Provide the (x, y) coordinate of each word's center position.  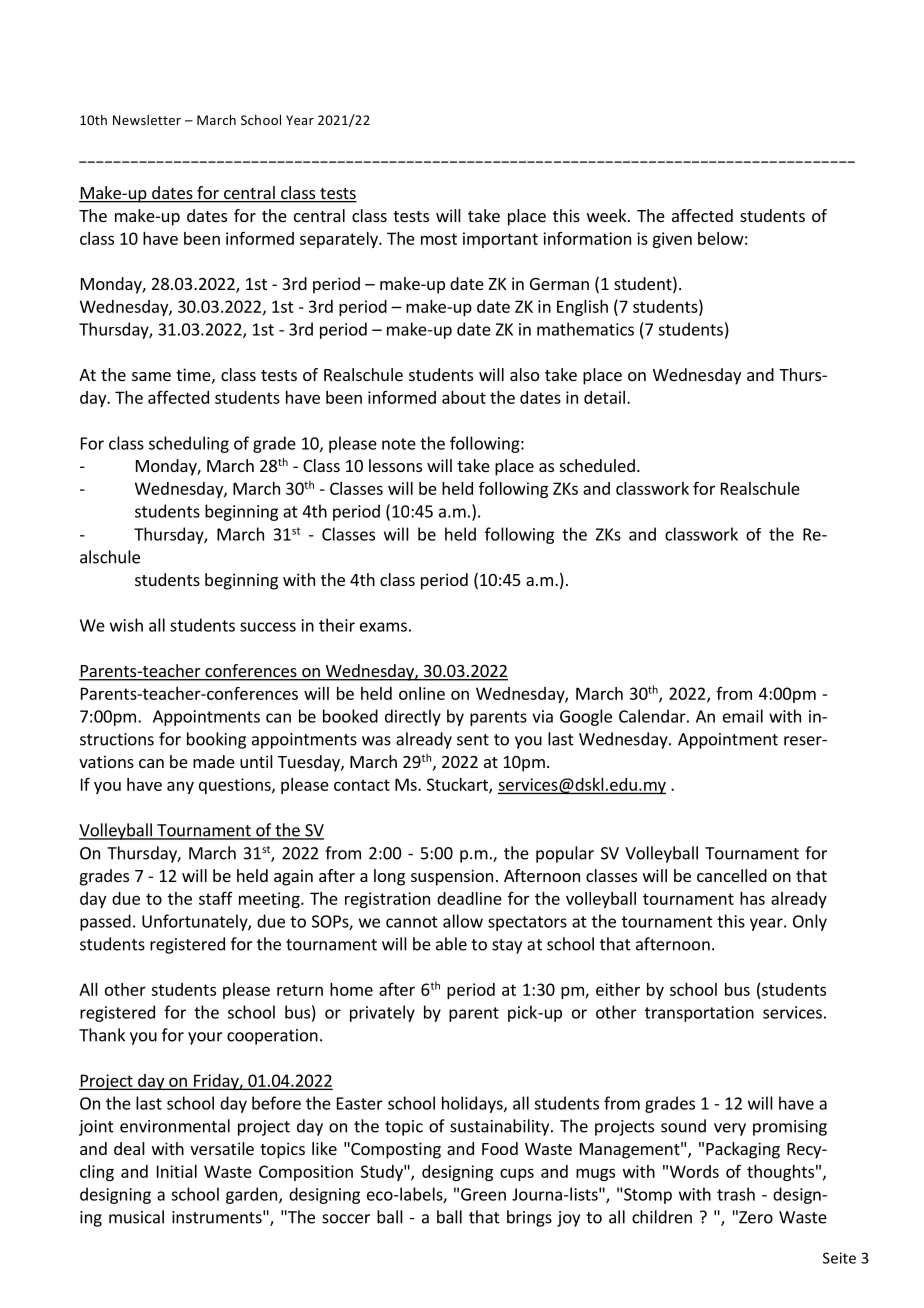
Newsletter (147, 120)
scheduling (189, 444)
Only (810, 922)
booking (216, 740)
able (451, 944)
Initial (177, 1171)
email (743, 716)
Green (483, 1194)
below (721, 238)
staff (216, 898)
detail (604, 397)
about (464, 397)
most (439, 239)
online (422, 693)
